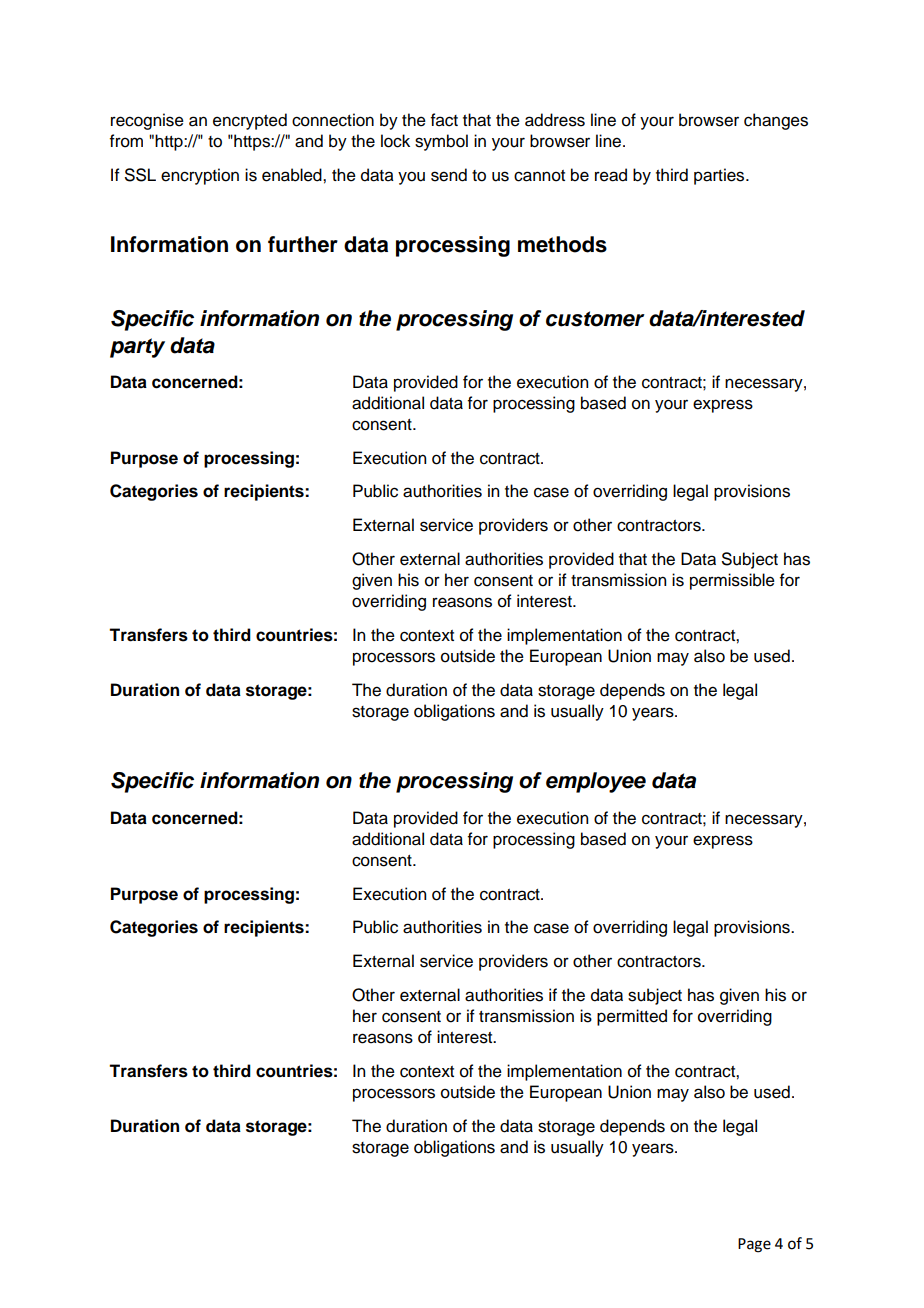 This screenshot has height=1308, width=924. I want to click on parties, so click(720, 176).
